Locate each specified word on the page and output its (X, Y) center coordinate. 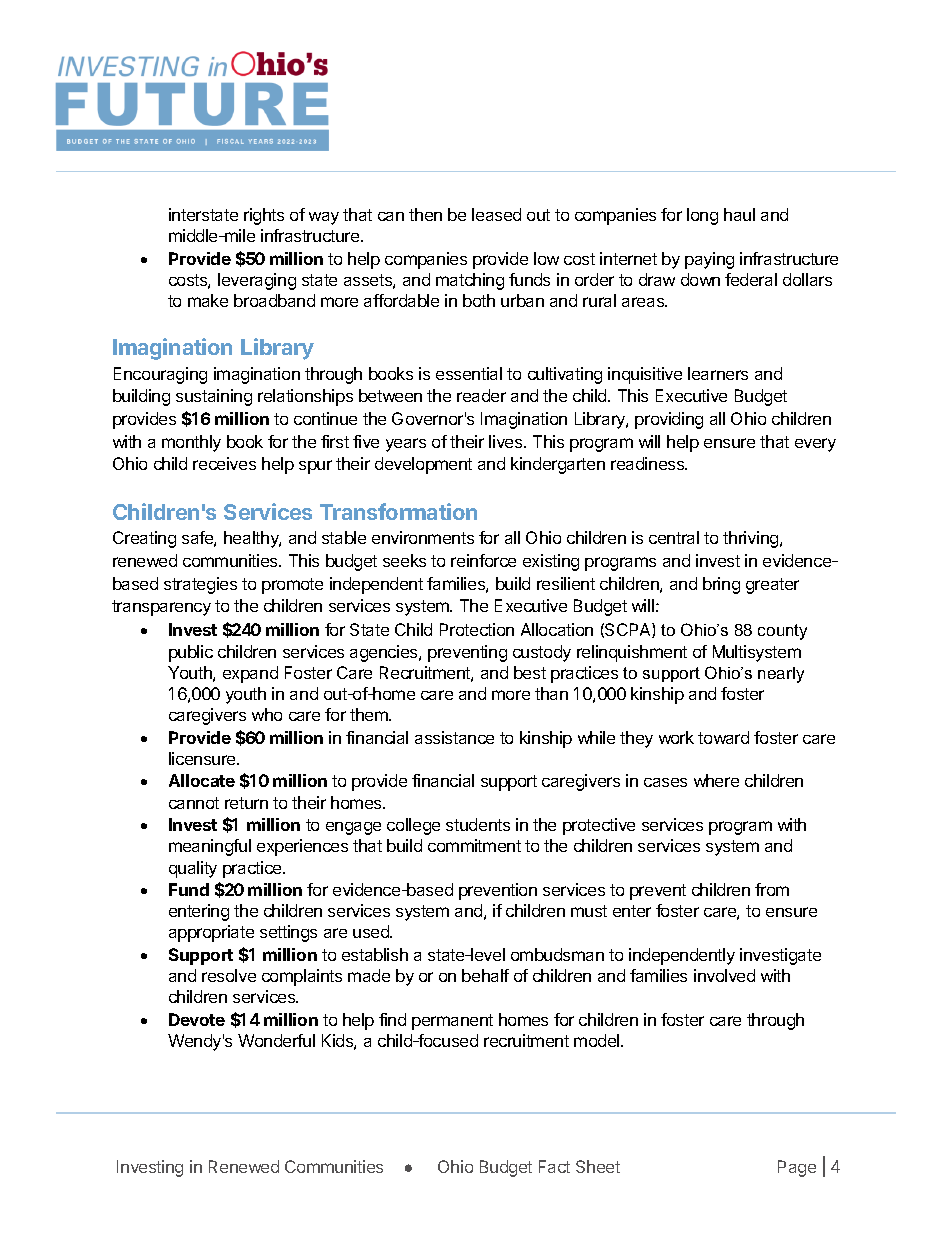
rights (264, 216)
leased (496, 214)
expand (250, 674)
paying (709, 260)
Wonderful (276, 1040)
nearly (781, 675)
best (530, 672)
